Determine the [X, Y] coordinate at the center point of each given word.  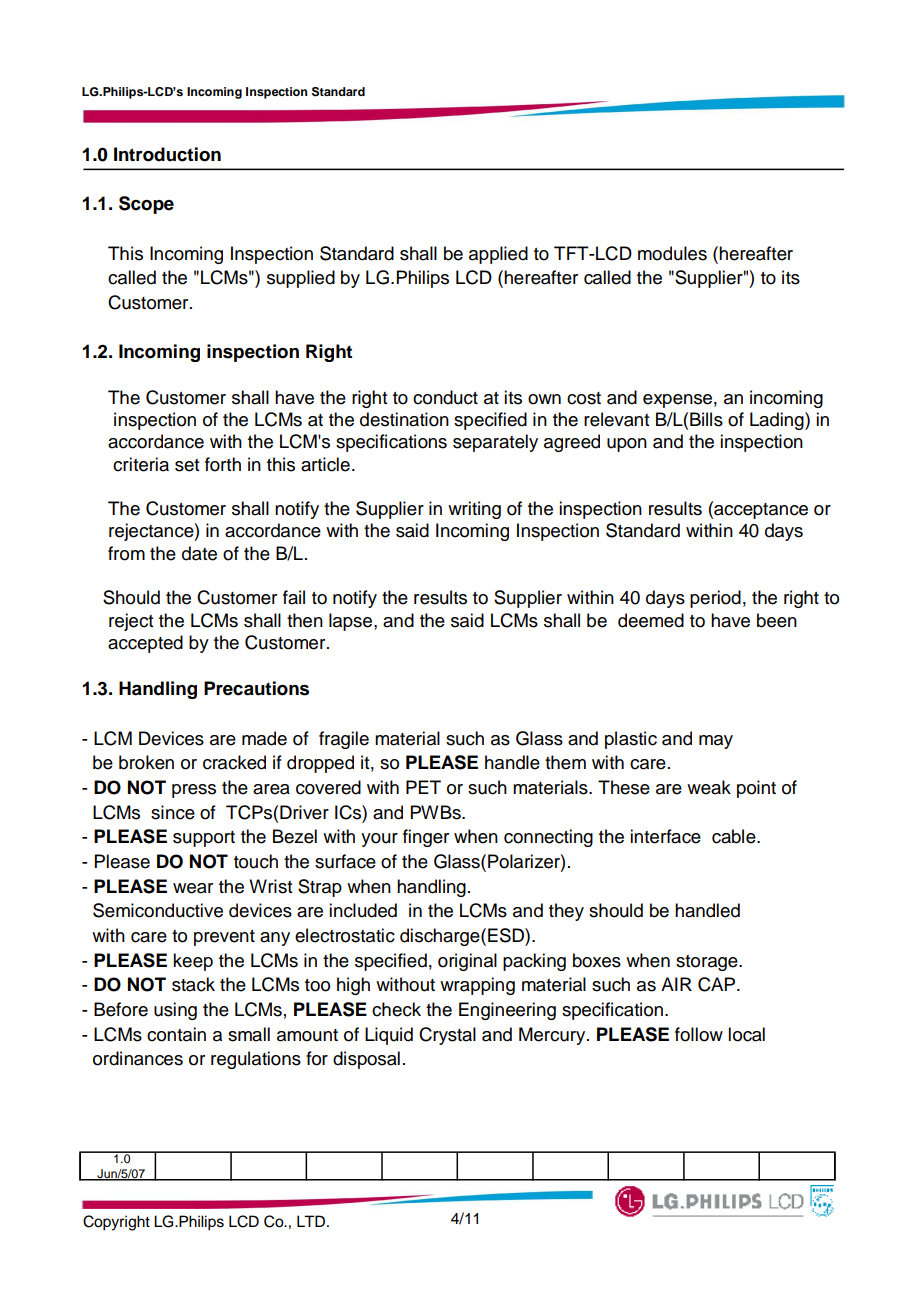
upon [627, 445]
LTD [312, 1221]
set [187, 465]
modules [672, 253]
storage [708, 963]
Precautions [256, 688]
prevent [224, 938]
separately [495, 443]
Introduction [167, 154]
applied [498, 255]
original [467, 962]
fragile [344, 740]
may [716, 742]
